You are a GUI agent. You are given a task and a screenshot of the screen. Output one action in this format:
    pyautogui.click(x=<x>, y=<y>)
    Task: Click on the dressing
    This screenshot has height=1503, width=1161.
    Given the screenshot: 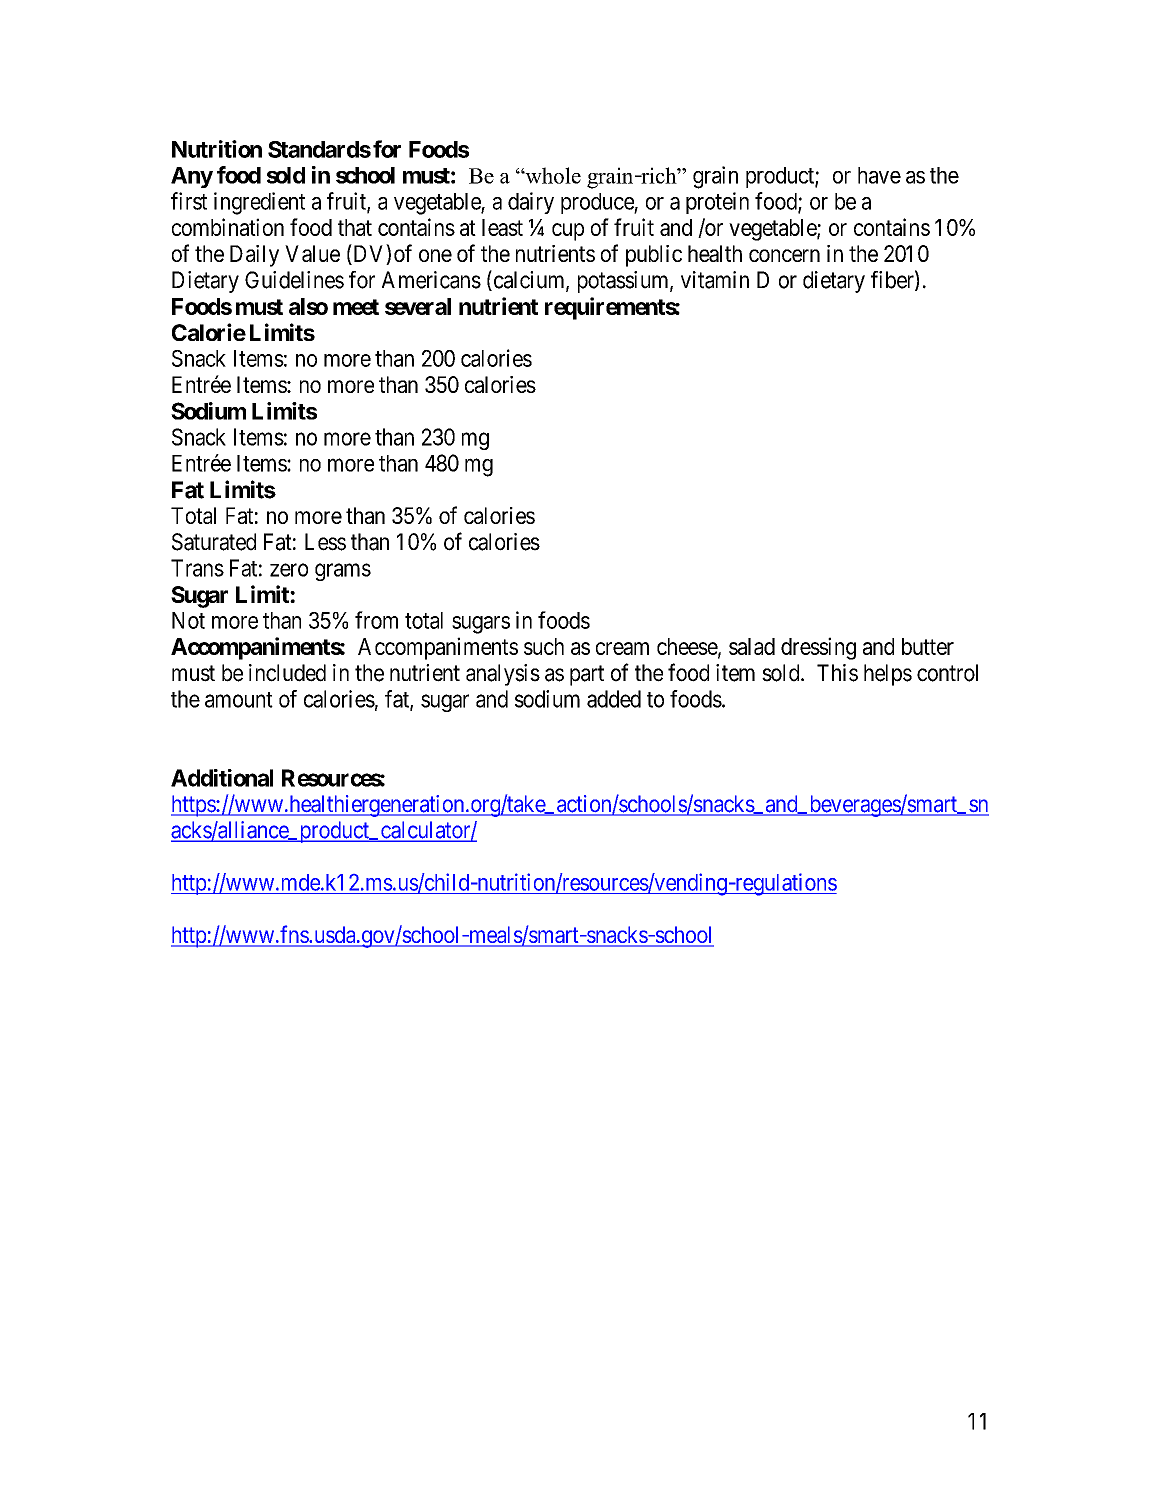 What is the action you would take?
    pyautogui.click(x=818, y=648)
